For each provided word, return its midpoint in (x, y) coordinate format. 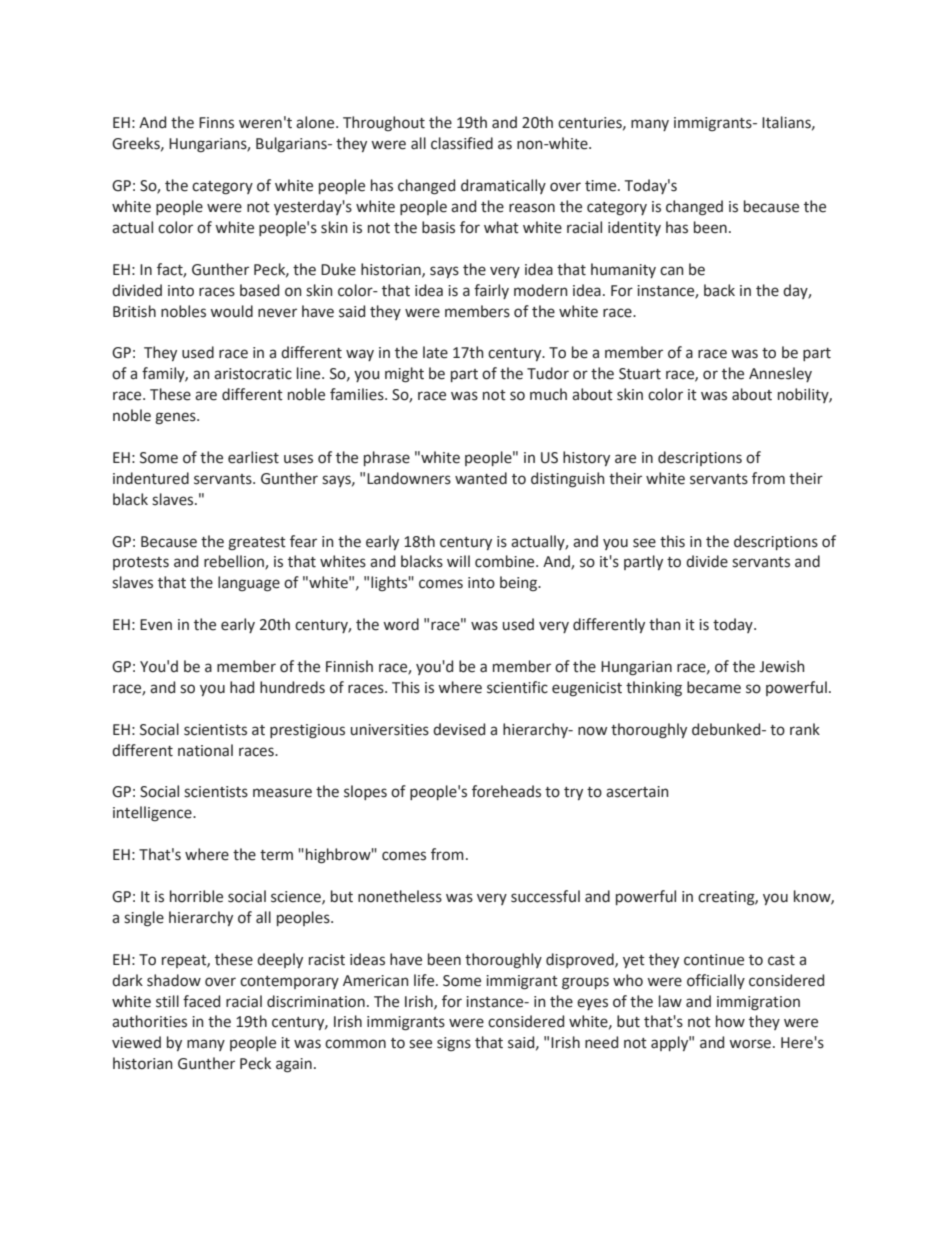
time (602, 186)
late (435, 352)
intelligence (153, 814)
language (249, 584)
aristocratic (253, 374)
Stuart (640, 374)
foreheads (506, 791)
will (458, 561)
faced (201, 1001)
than (665, 624)
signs (454, 1044)
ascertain (637, 792)
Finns (216, 123)
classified (462, 143)
